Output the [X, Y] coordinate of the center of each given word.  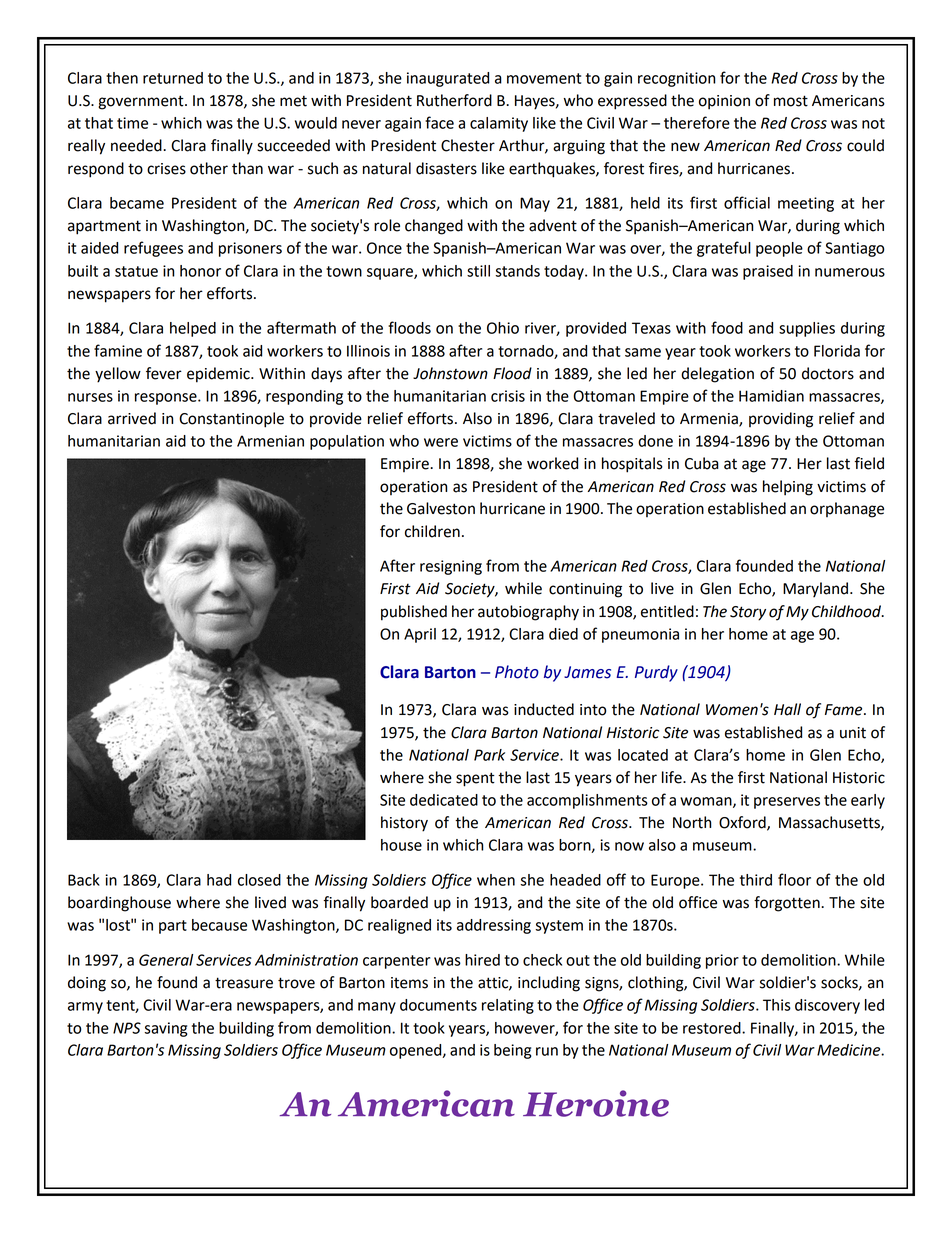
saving [165, 1029]
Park [489, 755]
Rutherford [454, 100]
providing [781, 420]
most [791, 101]
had [219, 880]
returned [173, 78]
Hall [787, 709]
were [441, 442]
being [512, 1051]
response [167, 399]
